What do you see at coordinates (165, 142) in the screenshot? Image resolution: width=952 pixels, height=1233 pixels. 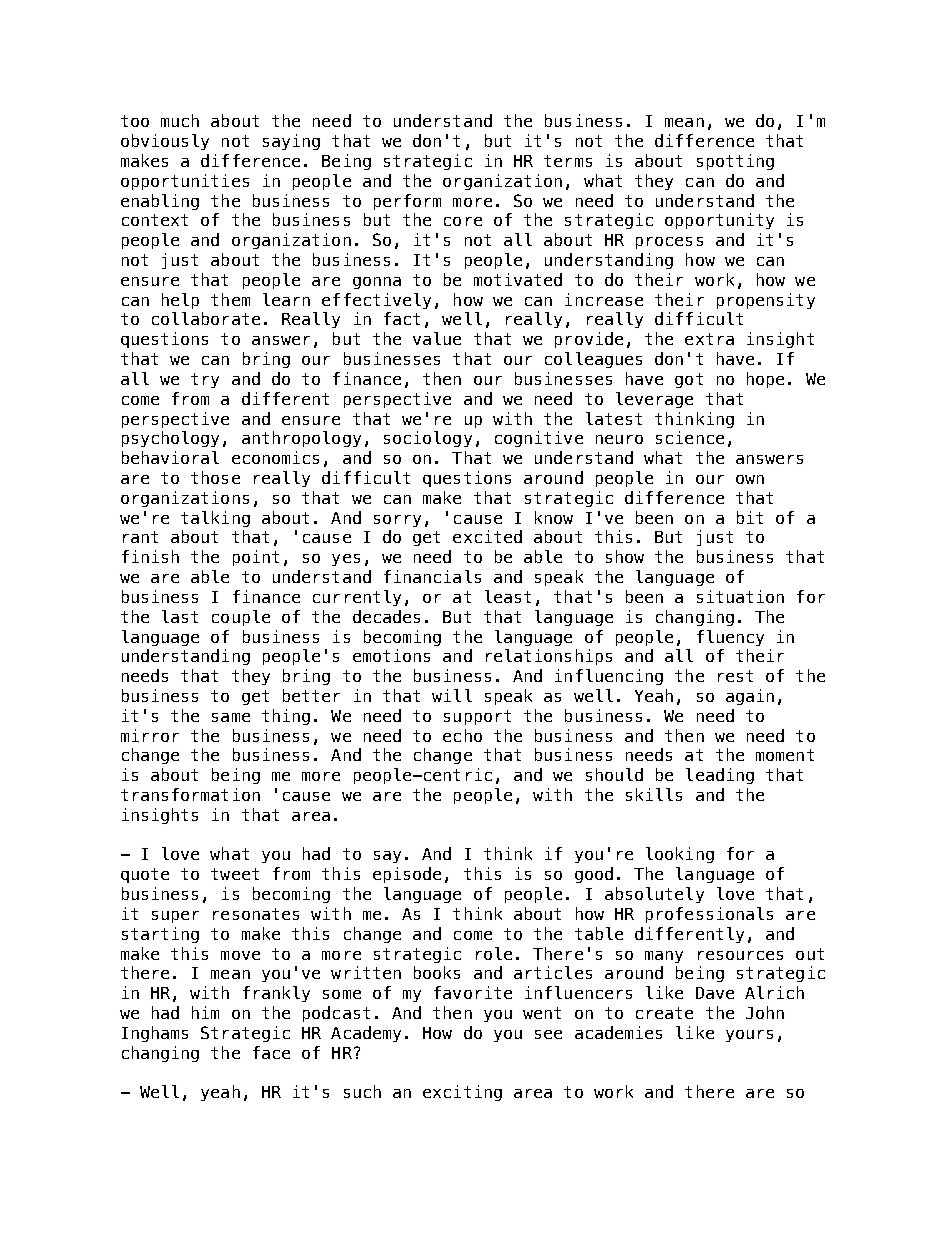 I see `obviously` at bounding box center [165, 142].
